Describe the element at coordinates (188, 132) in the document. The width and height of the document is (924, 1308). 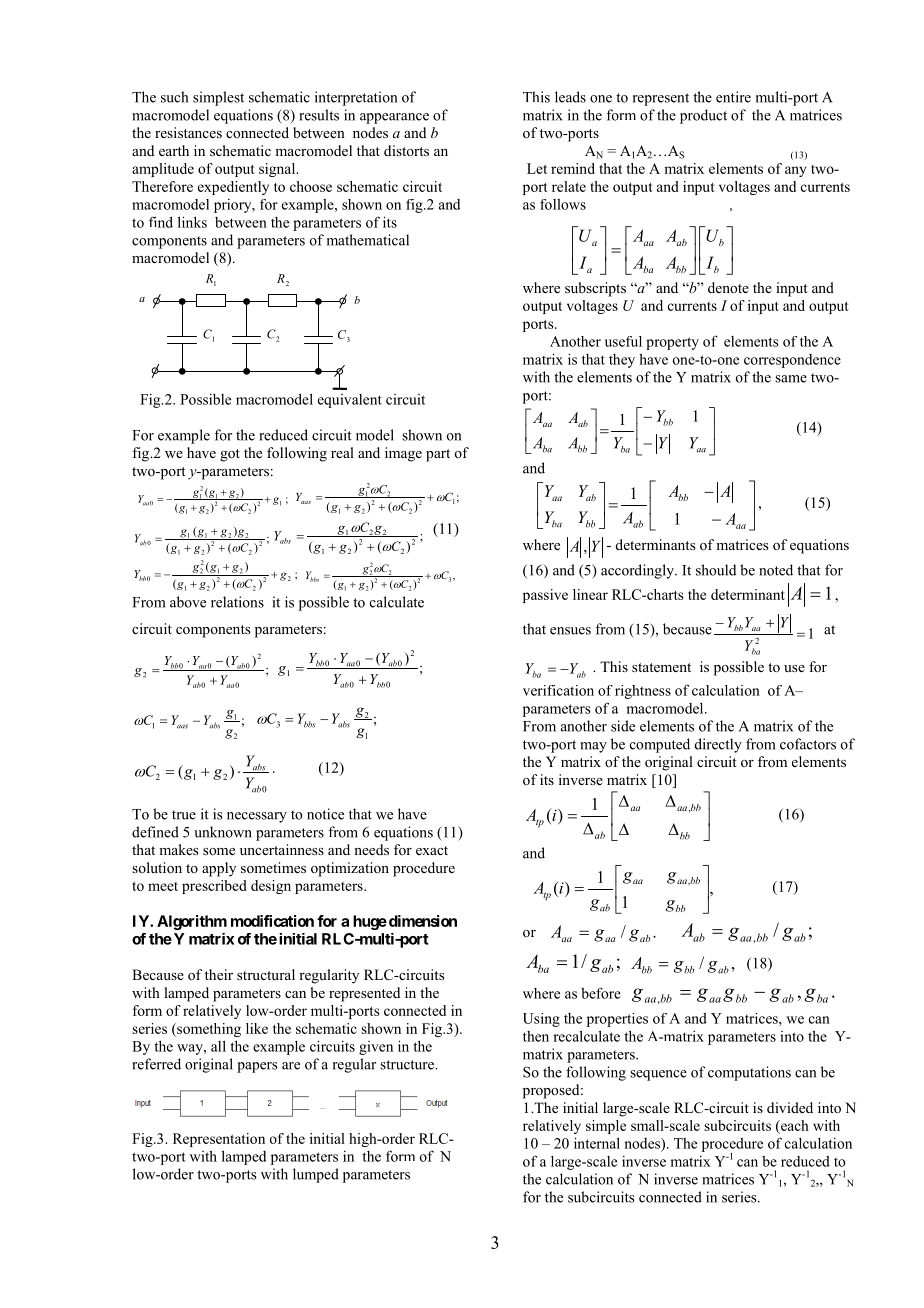
I see `resistances` at that location.
